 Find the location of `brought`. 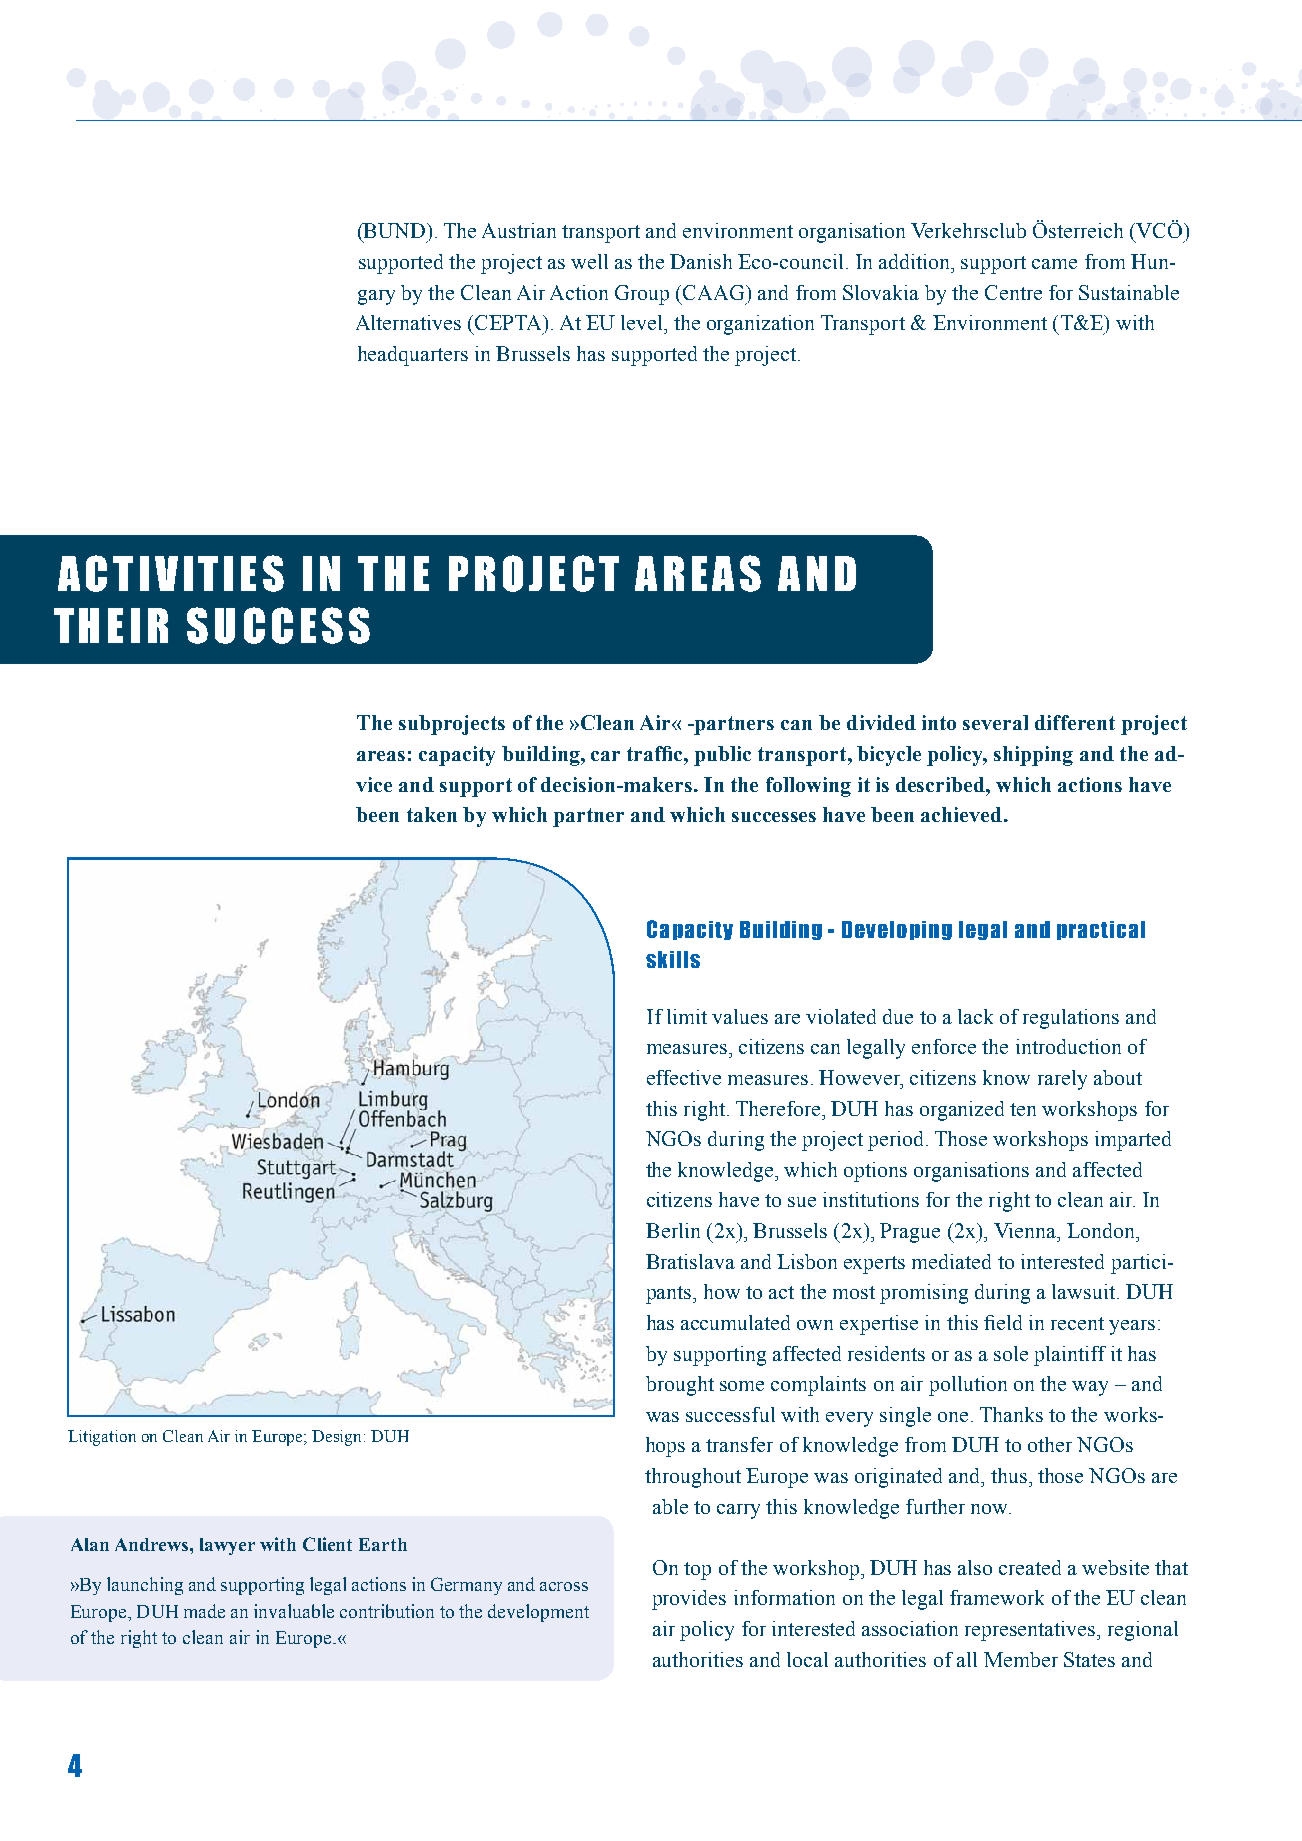

brought is located at coordinates (680, 1386).
